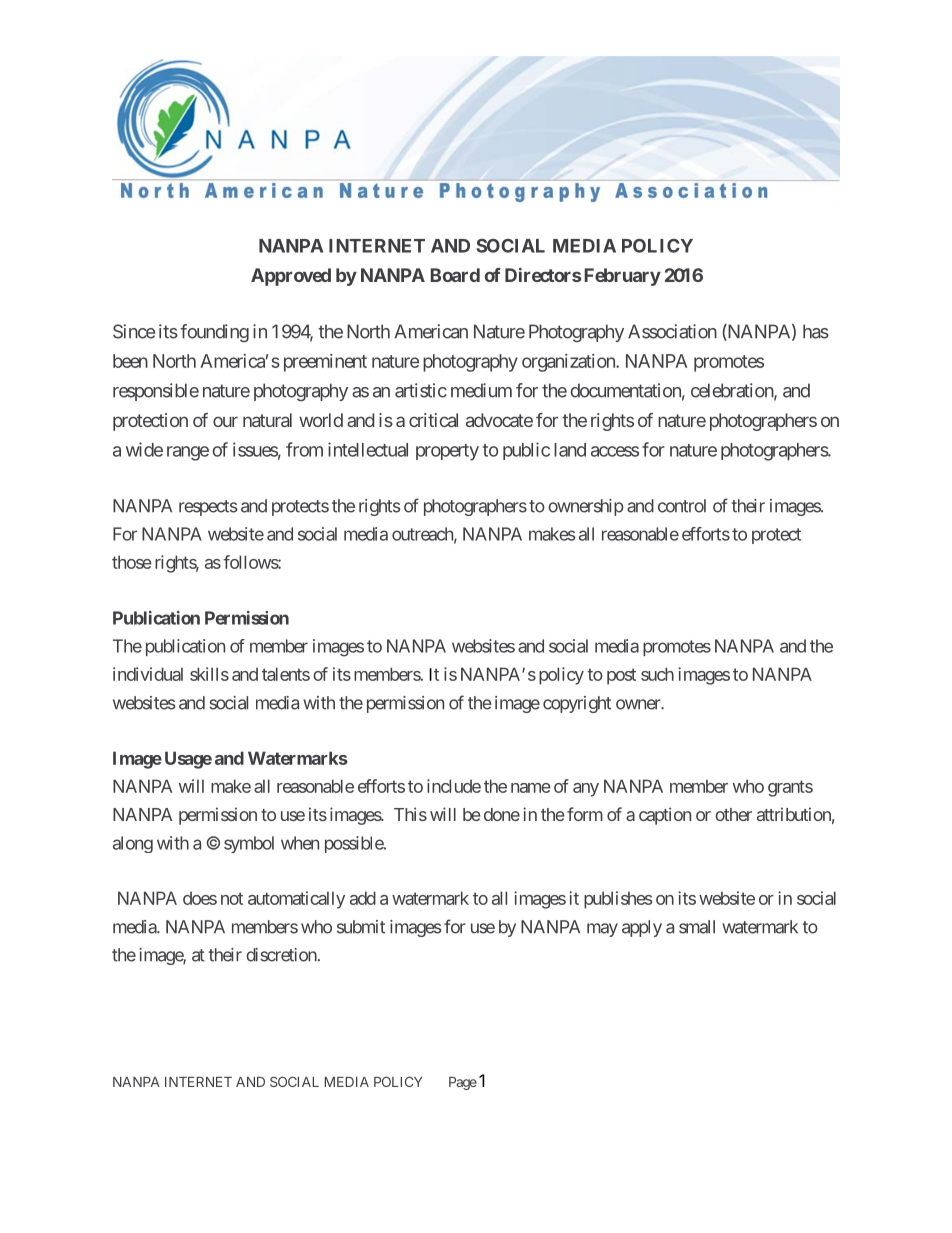 Image resolution: width=952 pixels, height=1233 pixels. I want to click on Board, so click(455, 275).
